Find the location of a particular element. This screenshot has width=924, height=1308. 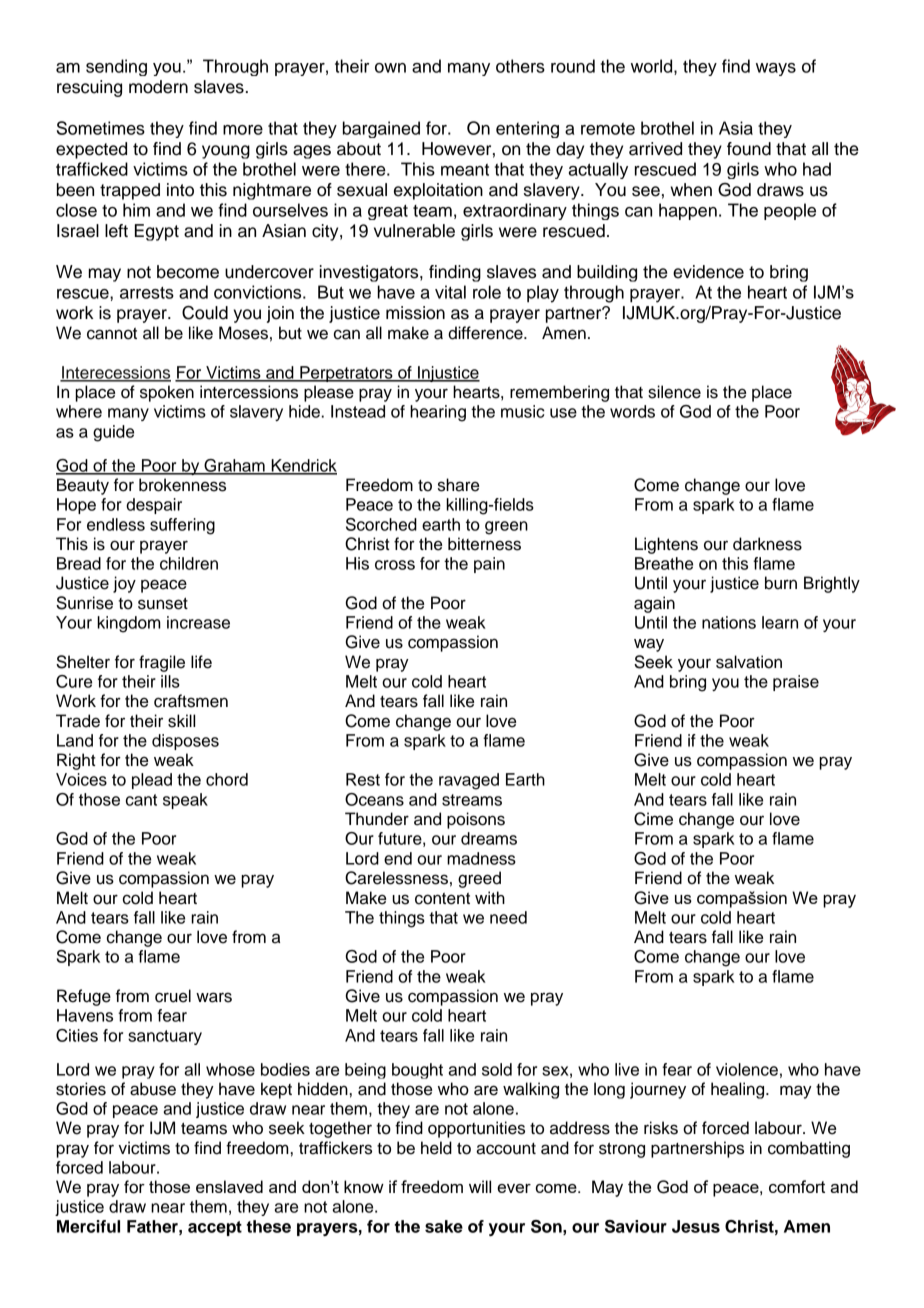

ways is located at coordinates (776, 69).
